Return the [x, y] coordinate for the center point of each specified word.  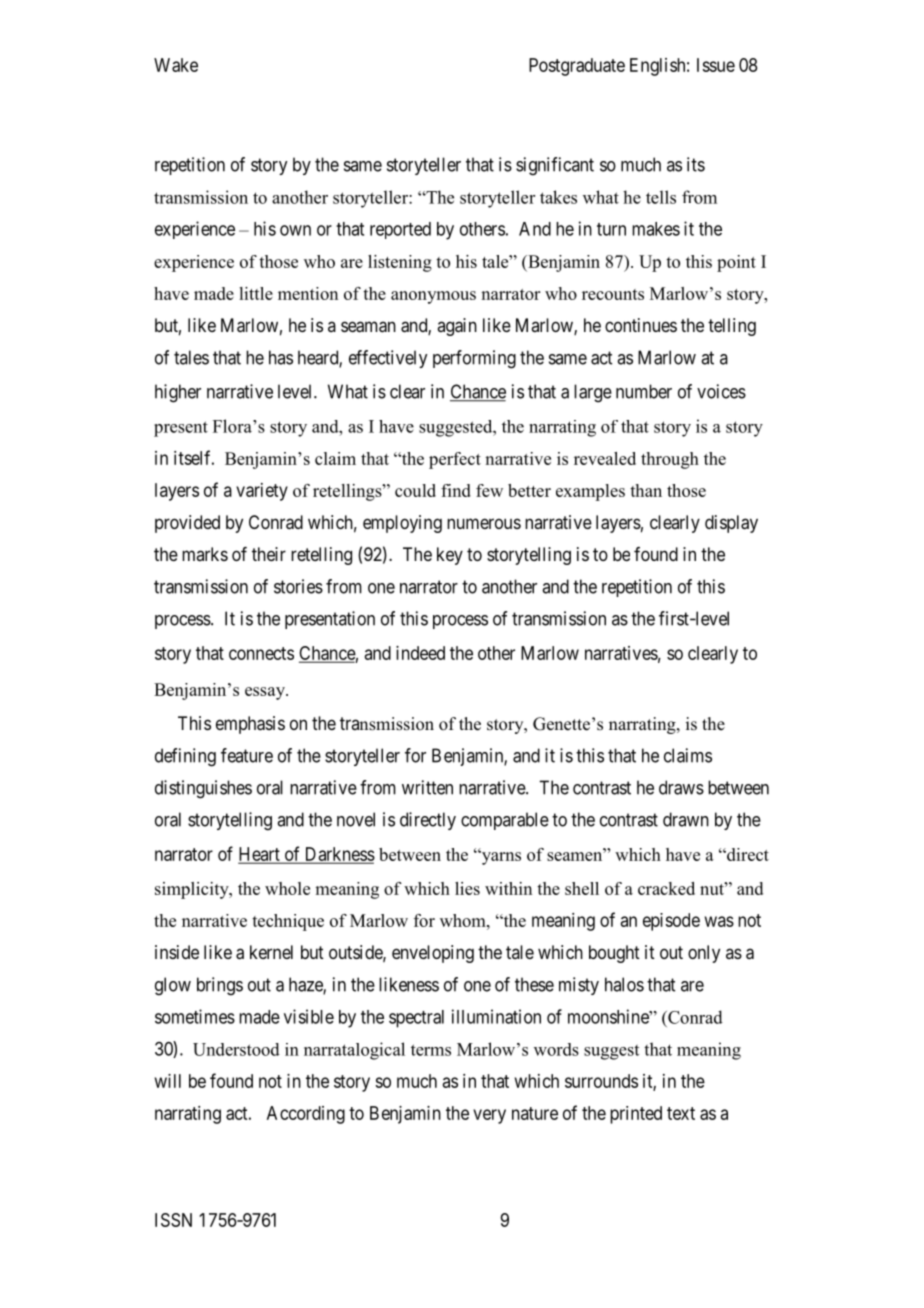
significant [555, 166]
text [681, 1113]
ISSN [173, 1220]
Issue [716, 65]
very [489, 1116]
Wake [176, 65]
